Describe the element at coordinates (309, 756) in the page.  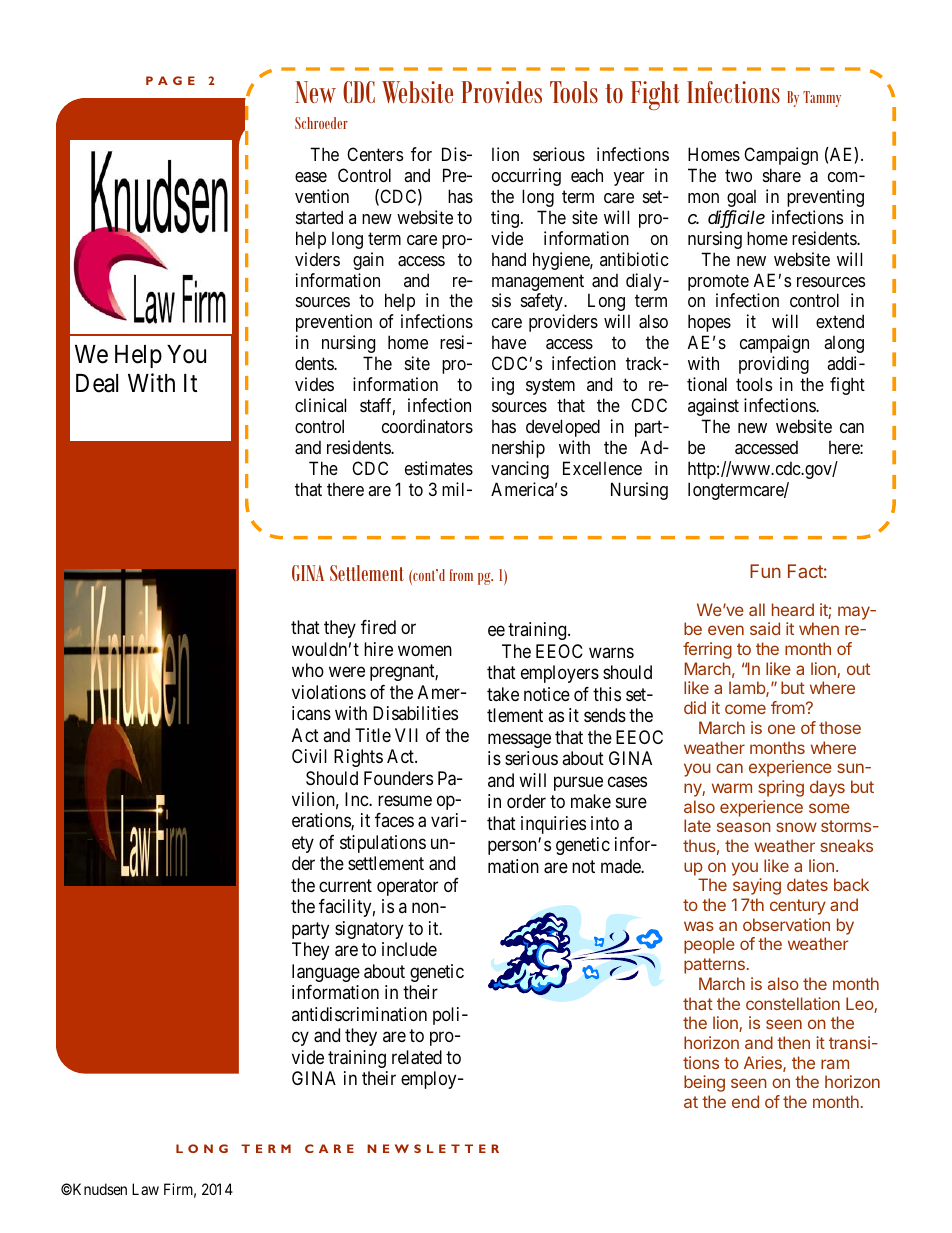
I see `Civil` at that location.
